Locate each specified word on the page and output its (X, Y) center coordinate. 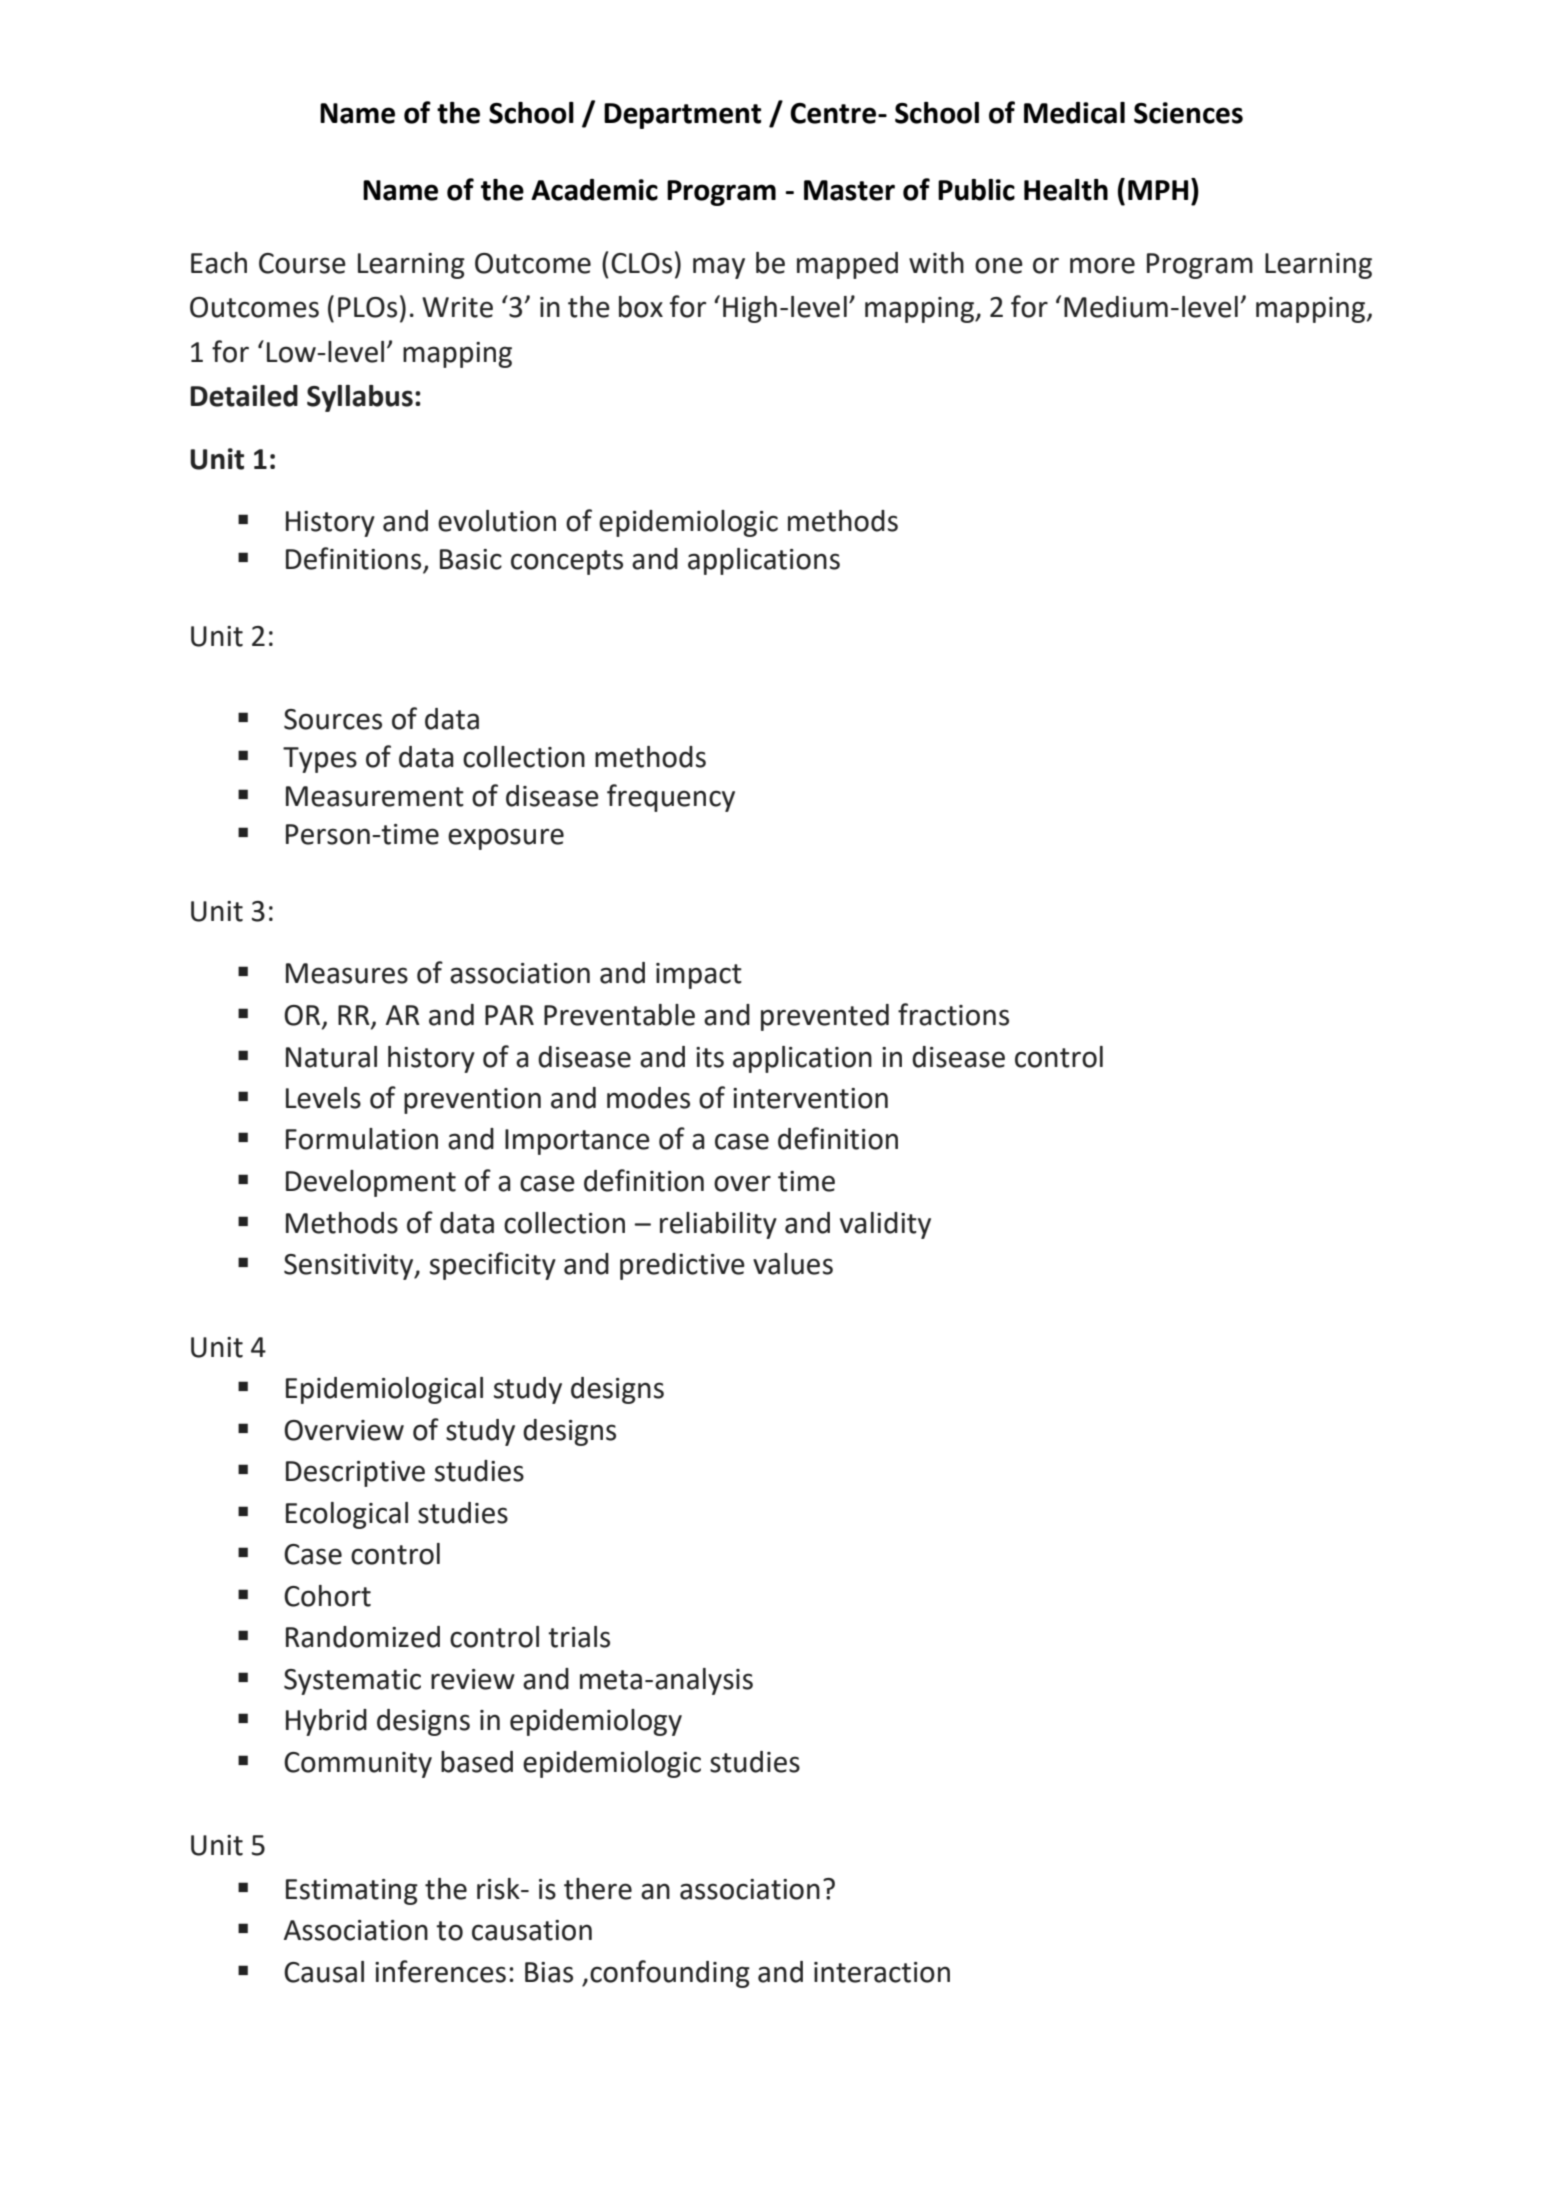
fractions (953, 1014)
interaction (882, 1972)
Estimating (352, 1892)
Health (1066, 190)
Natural (331, 1057)
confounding (670, 1974)
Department (682, 116)
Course (302, 263)
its (710, 1057)
